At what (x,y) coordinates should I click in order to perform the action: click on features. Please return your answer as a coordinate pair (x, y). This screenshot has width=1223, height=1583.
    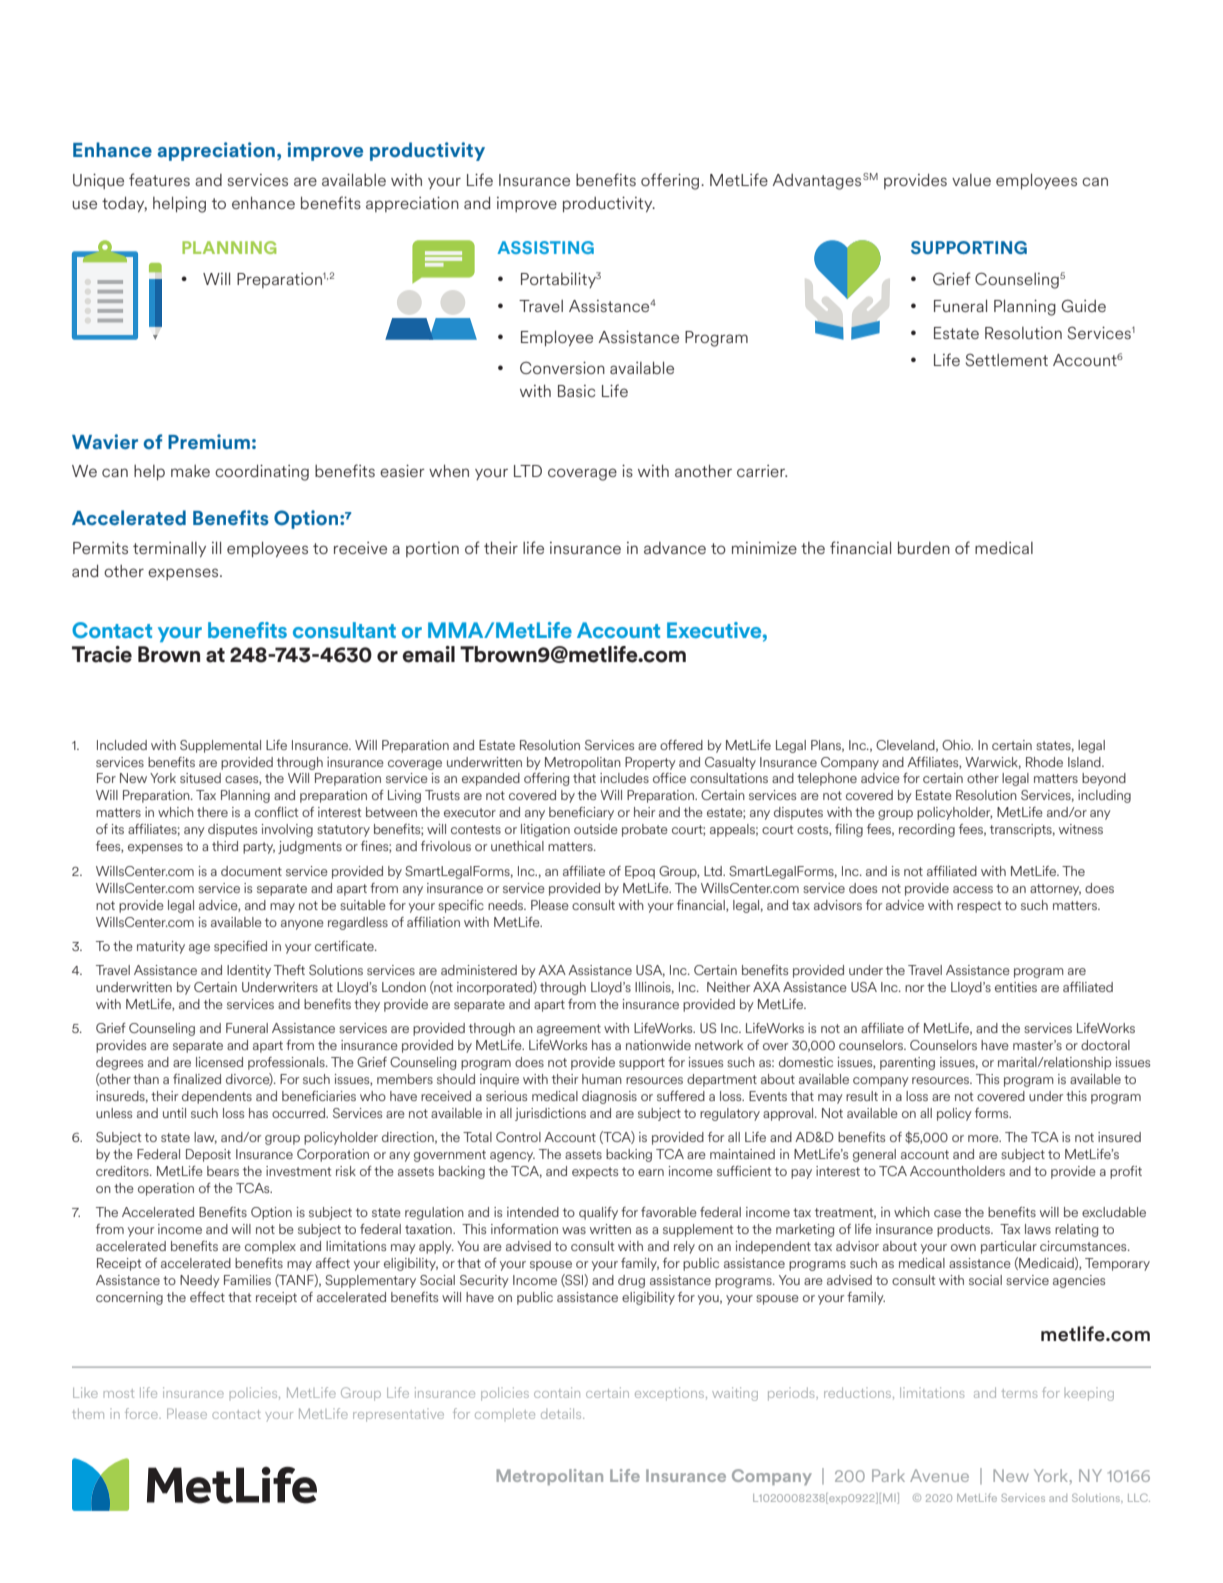
    Looking at the image, I should click on (159, 179).
